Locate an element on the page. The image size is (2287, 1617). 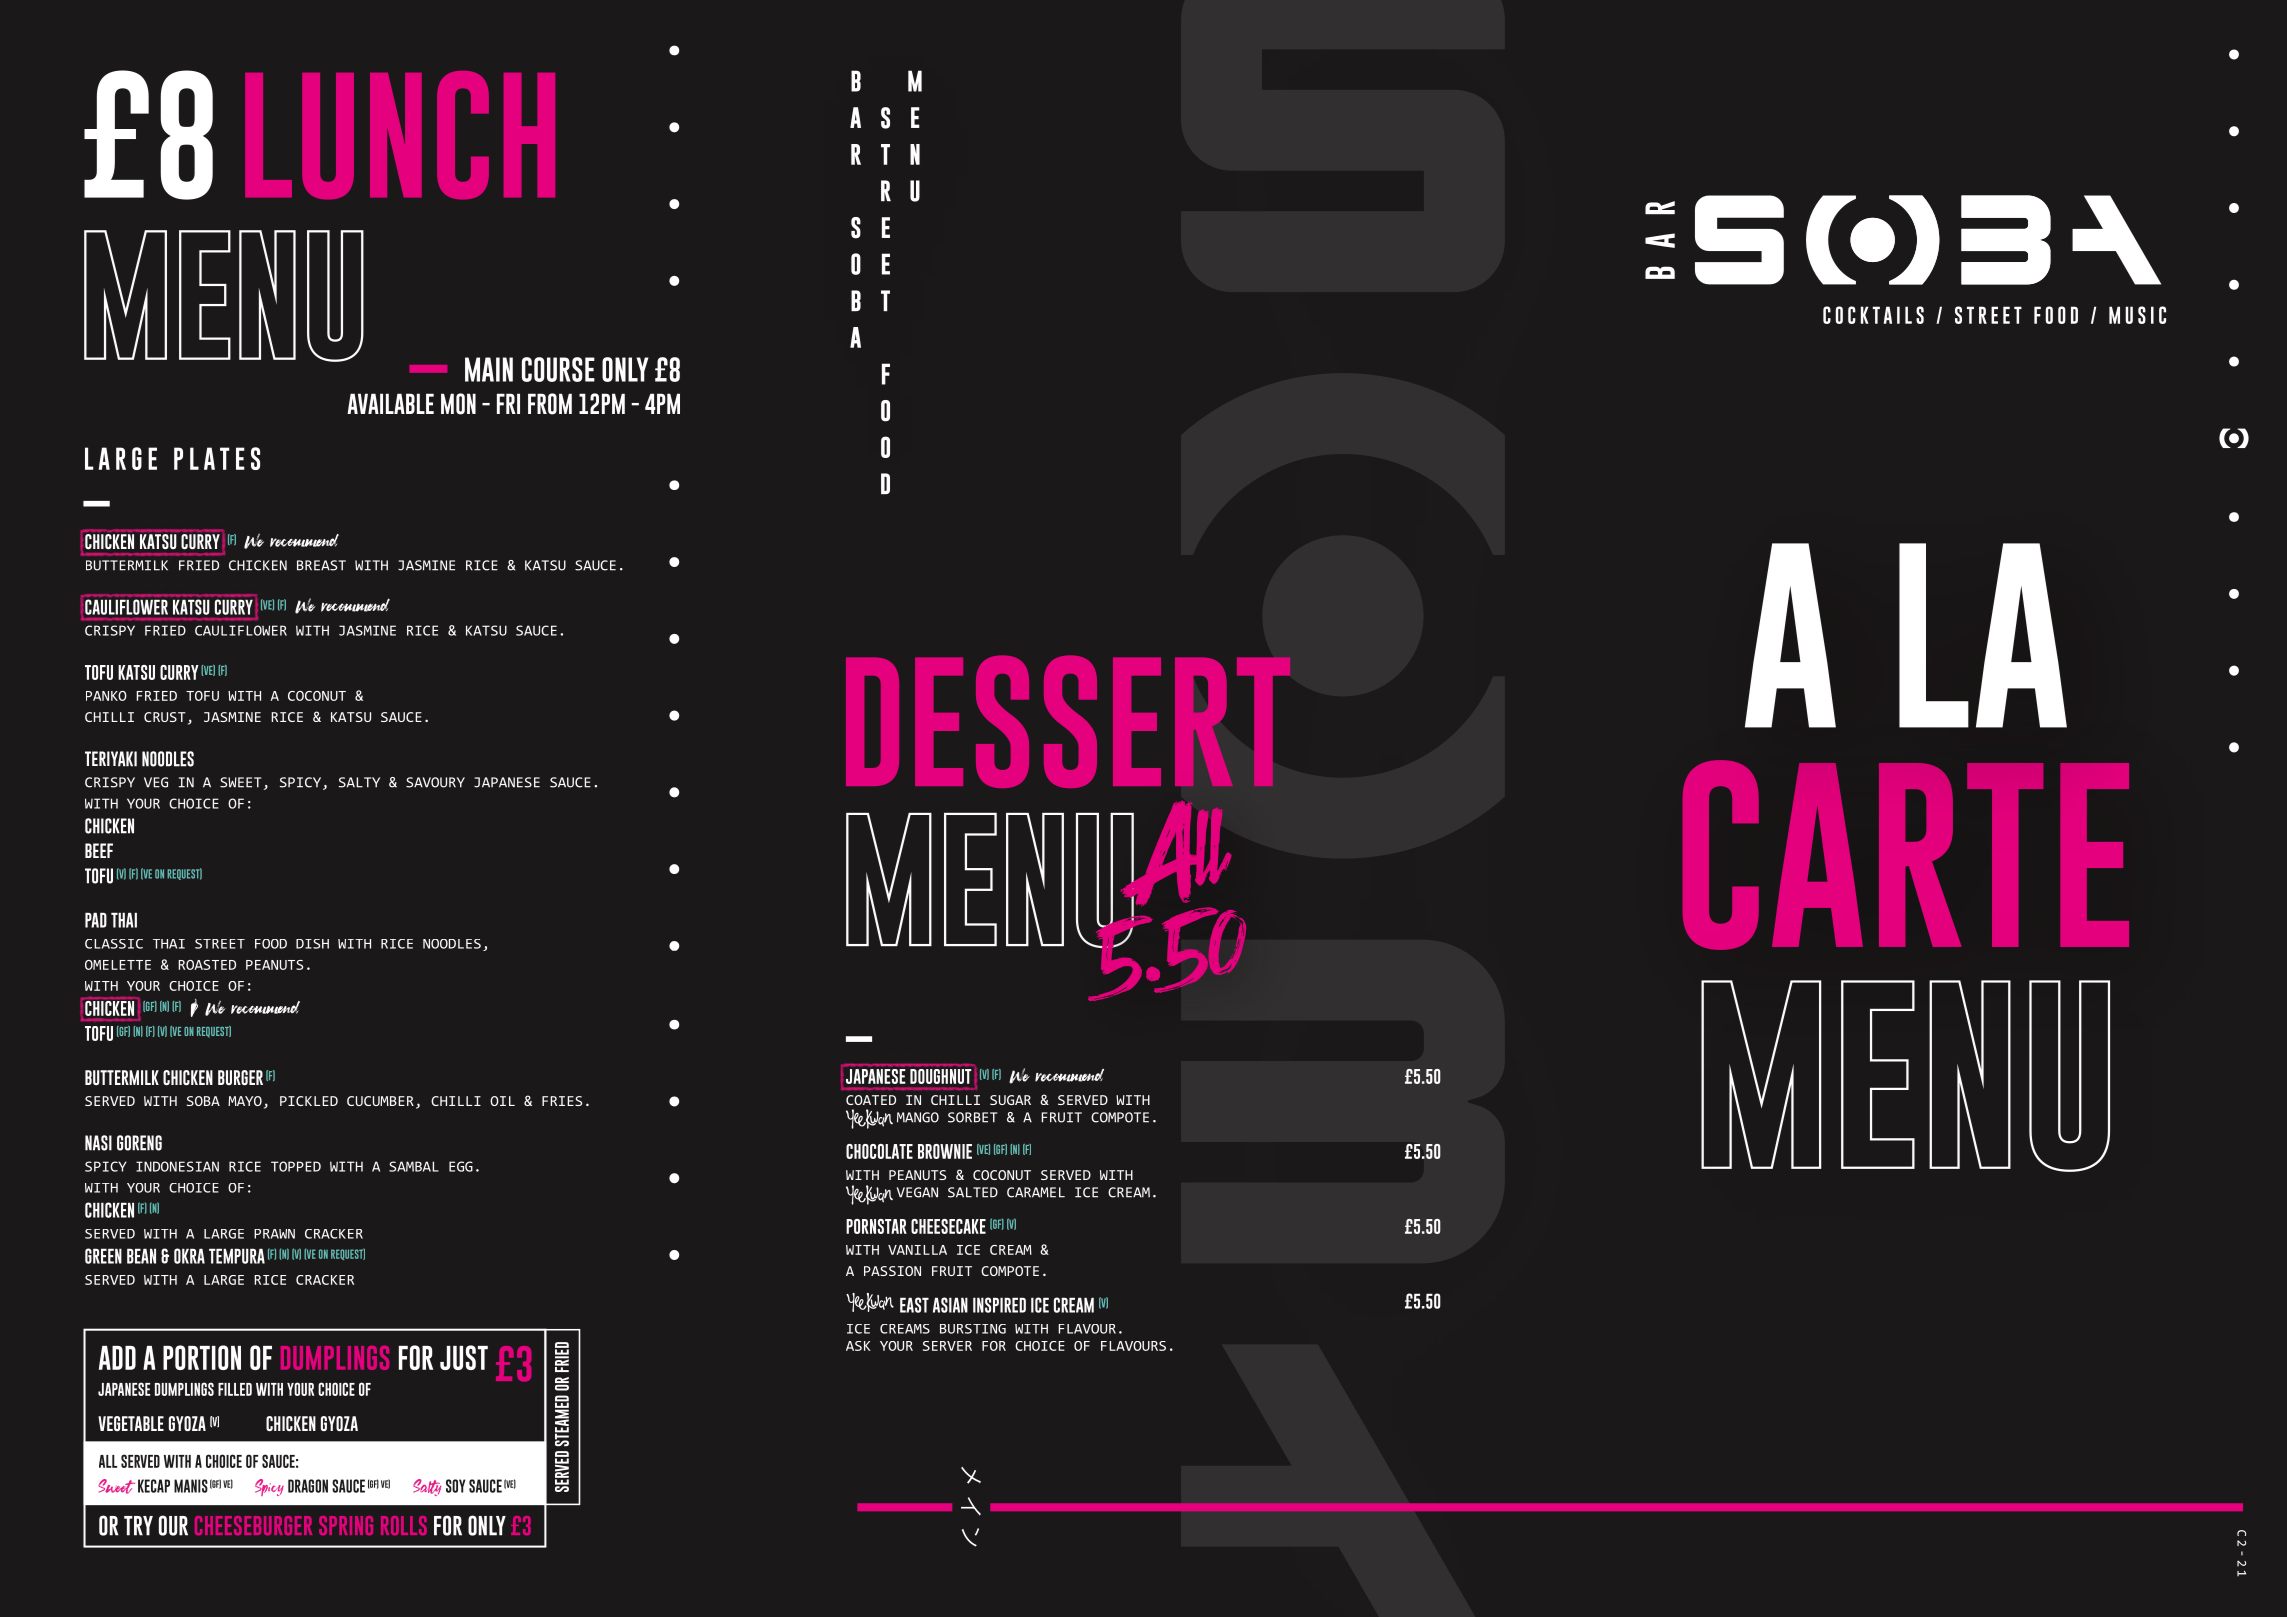
MANIS is located at coordinates (191, 1486).
